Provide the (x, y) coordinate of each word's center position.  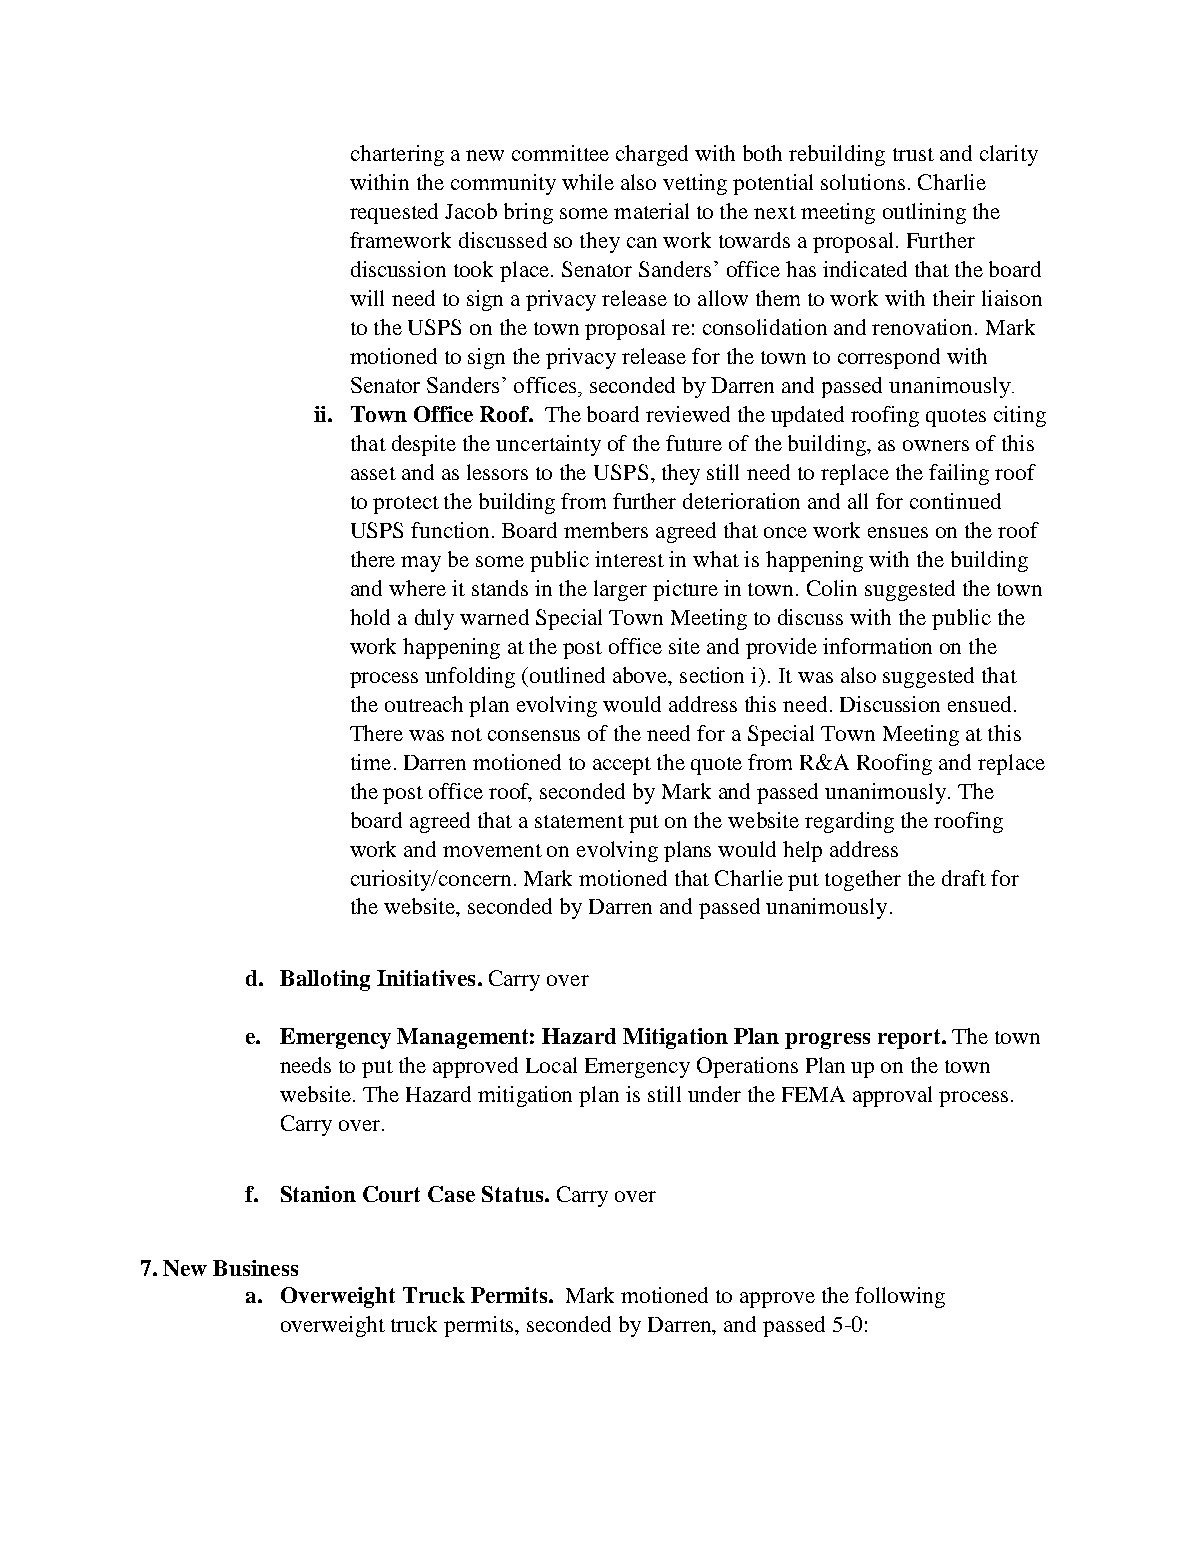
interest (629, 559)
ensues (898, 532)
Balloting (325, 980)
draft (964, 878)
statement (579, 821)
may (421, 564)
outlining (924, 213)
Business (255, 1268)
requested (394, 213)
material (651, 211)
